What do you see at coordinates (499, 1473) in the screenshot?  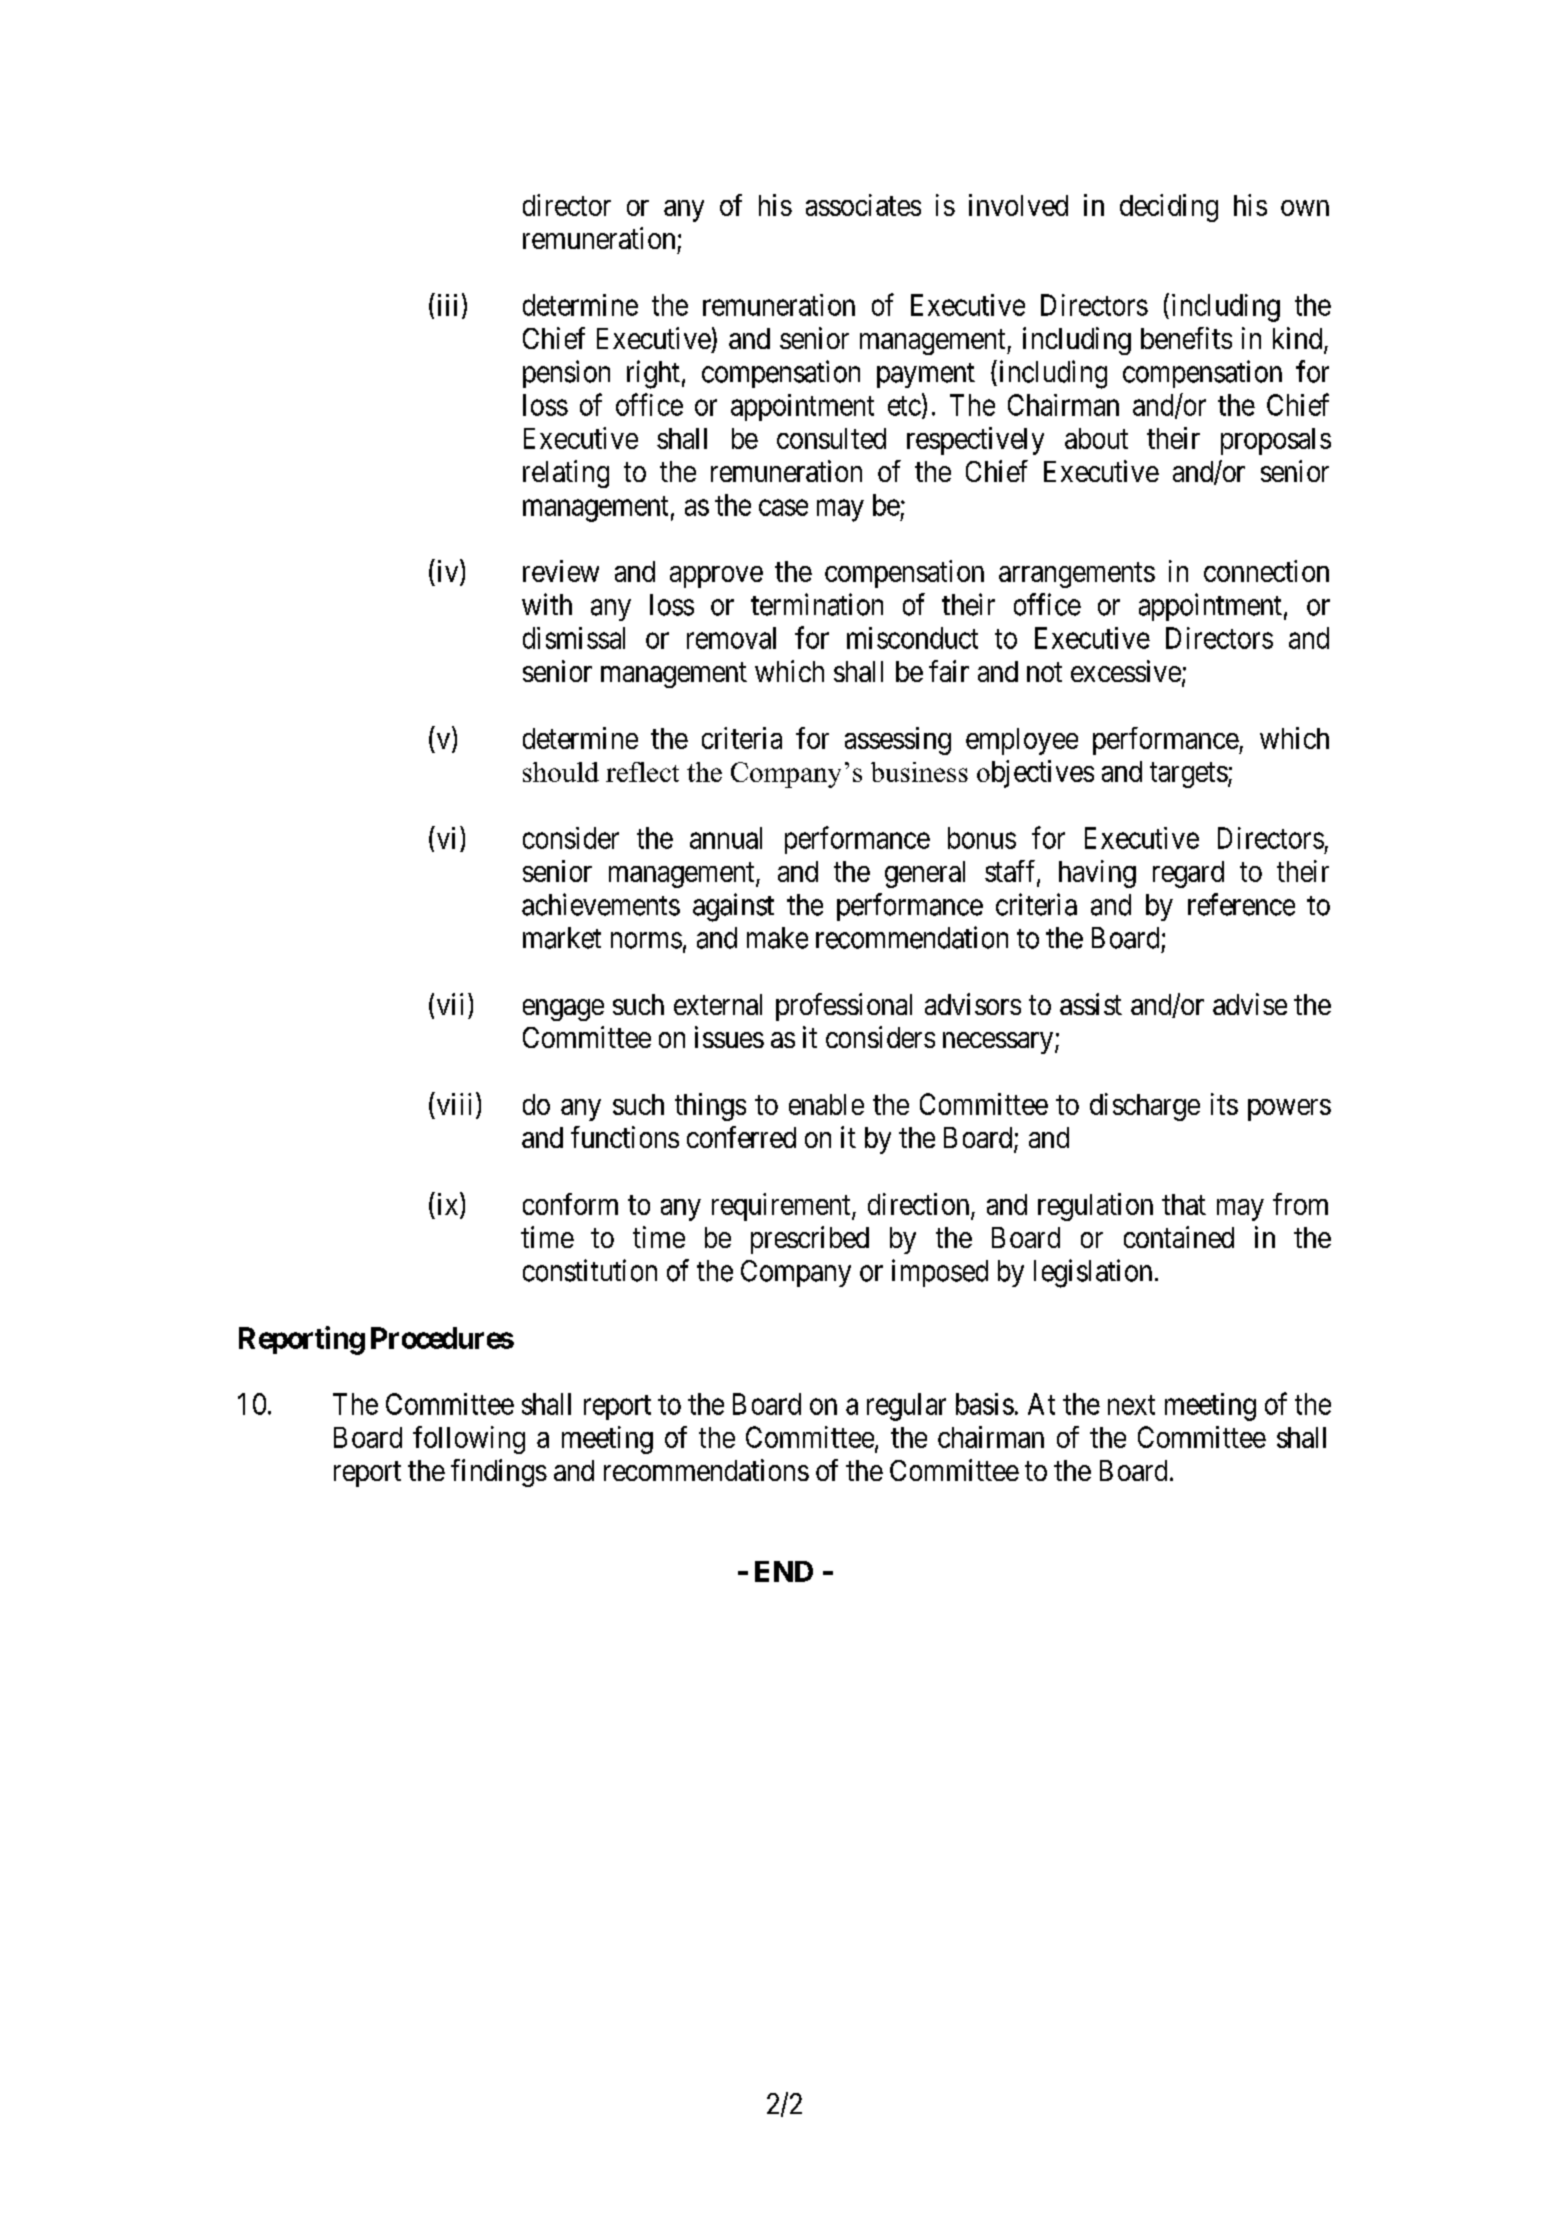 I see `findings` at bounding box center [499, 1473].
